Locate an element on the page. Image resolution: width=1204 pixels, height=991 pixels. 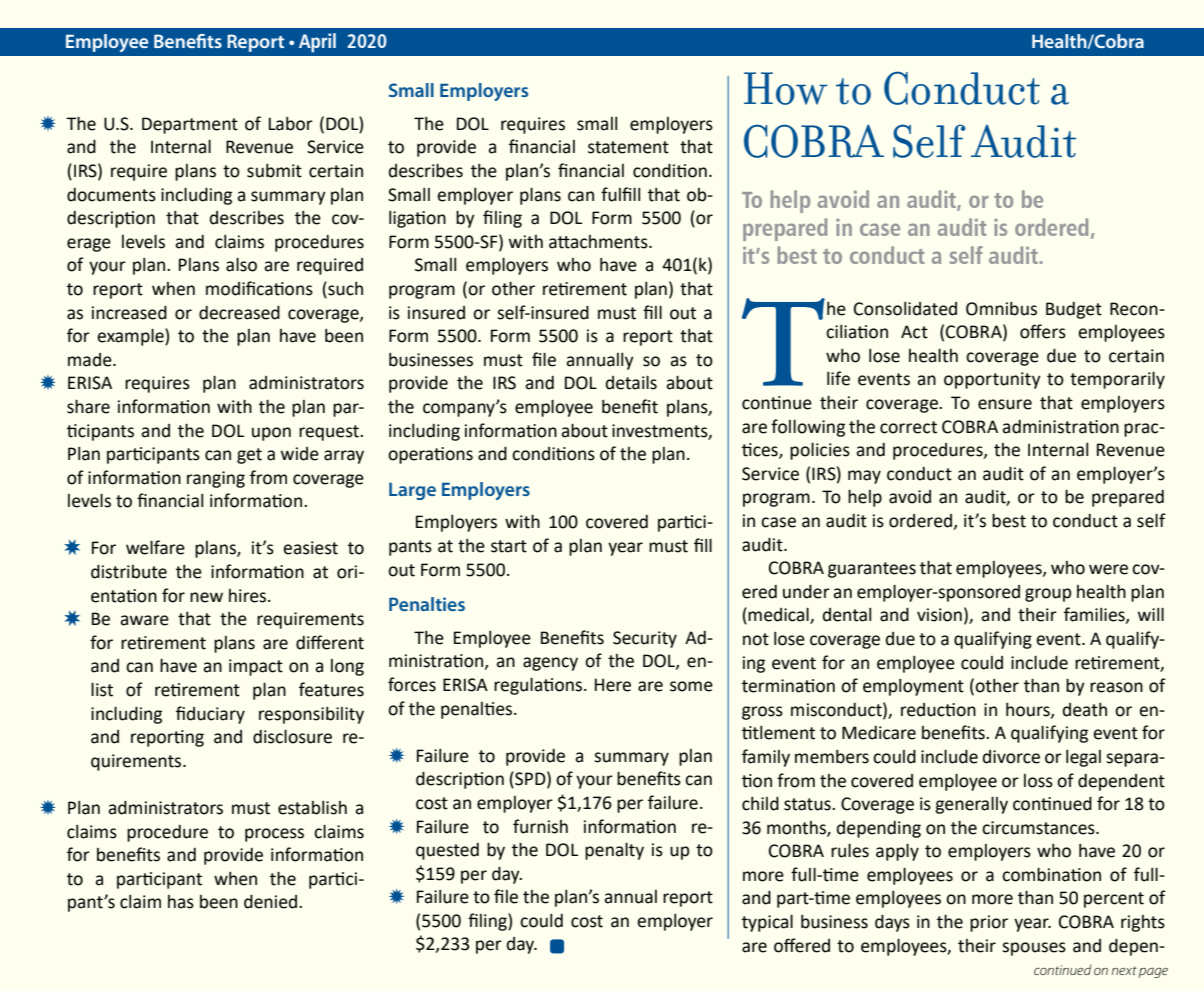
typical is located at coordinates (767, 923).
